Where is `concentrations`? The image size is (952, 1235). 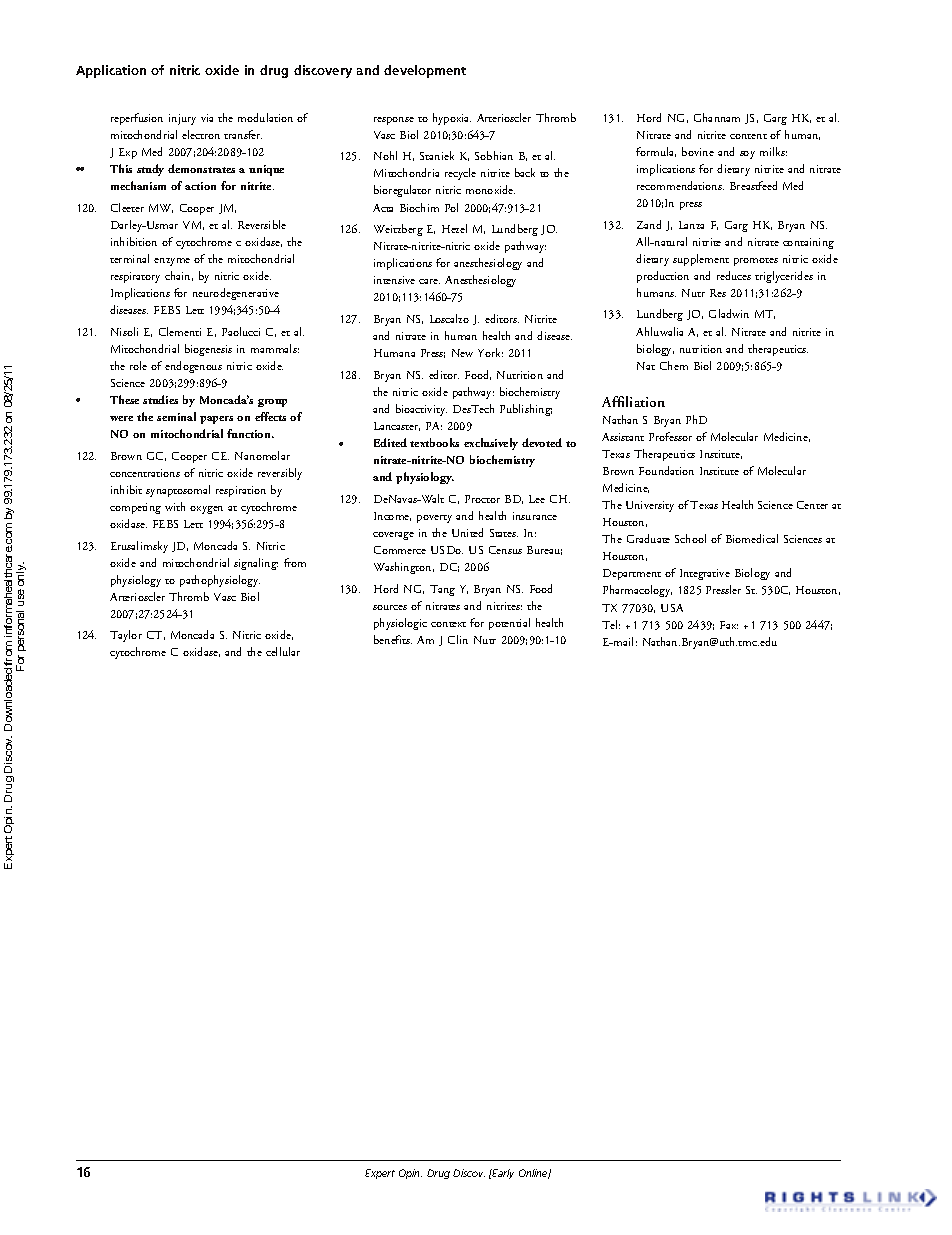 concentrations is located at coordinates (145, 473).
